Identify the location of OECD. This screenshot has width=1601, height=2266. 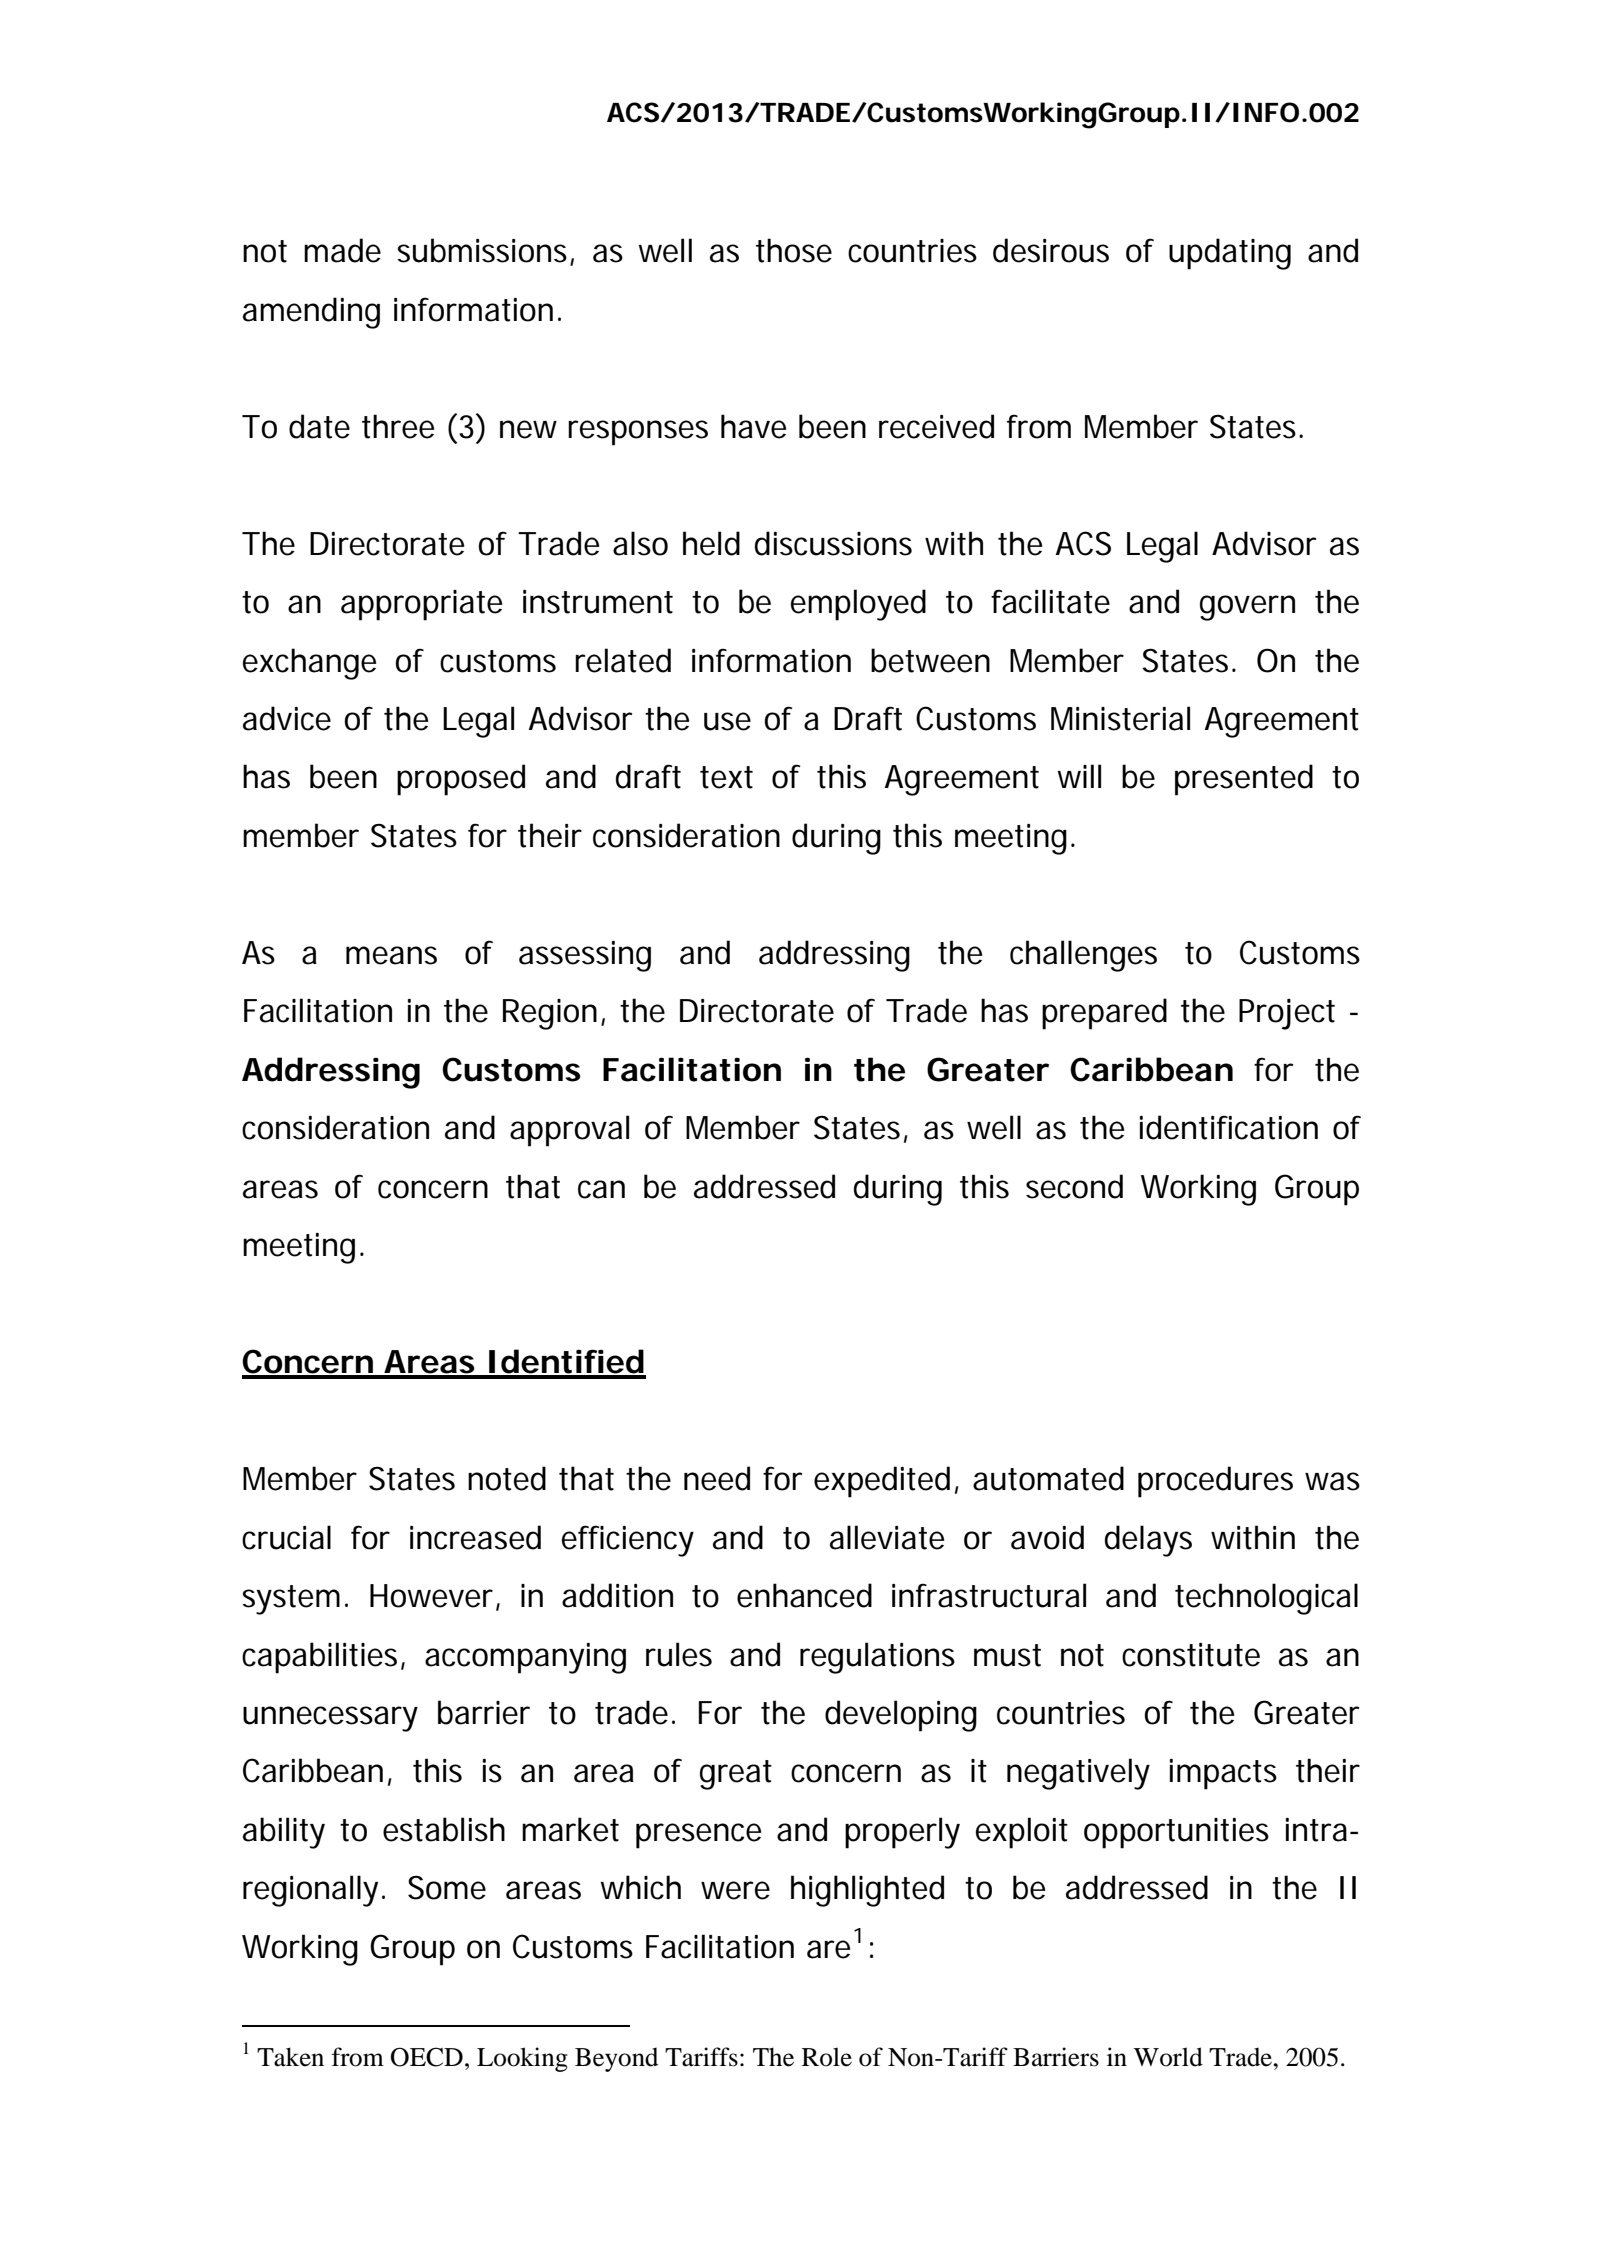
(427, 2057).
